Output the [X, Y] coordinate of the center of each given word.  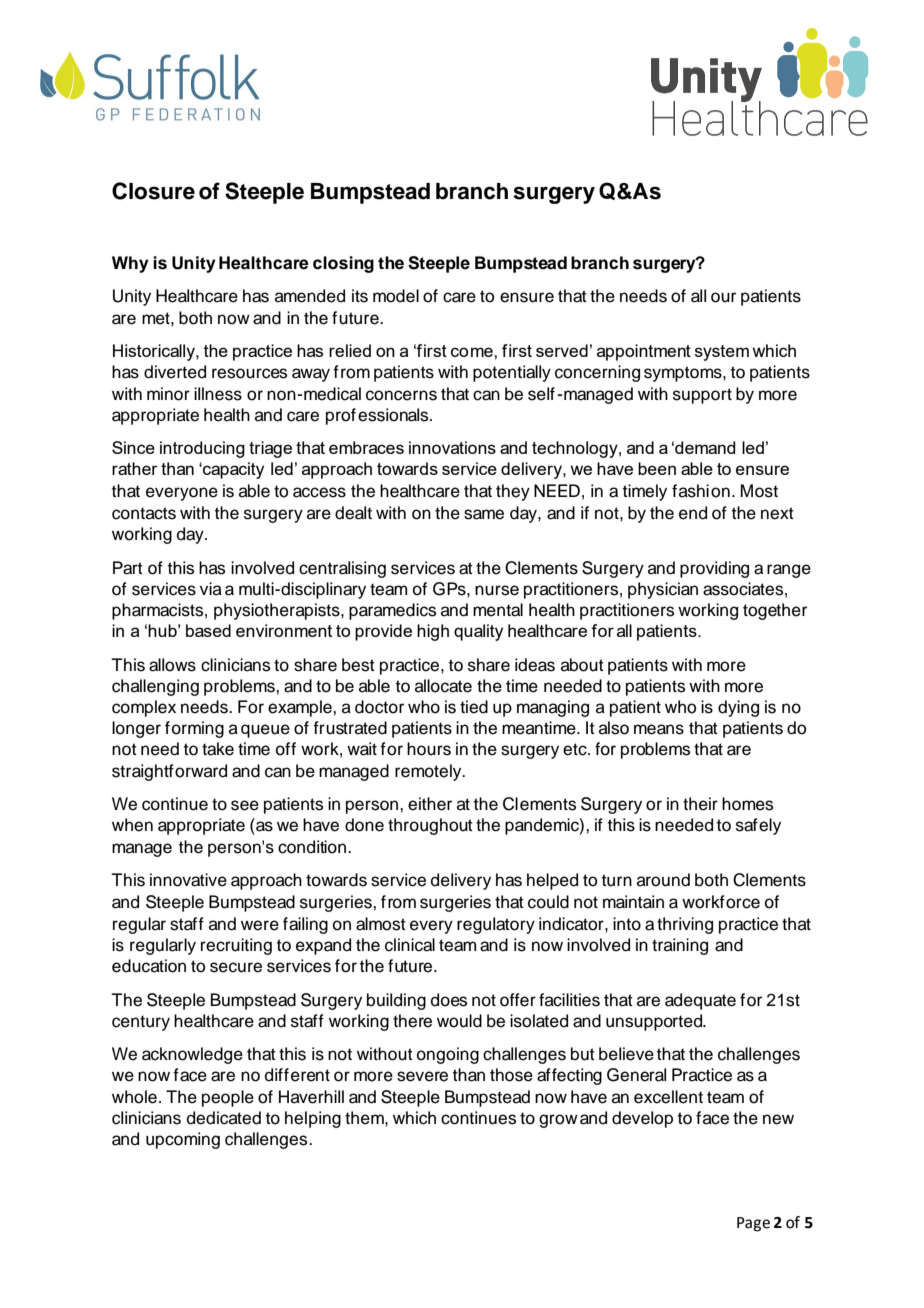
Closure [153, 191]
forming [194, 729]
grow [558, 1121]
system [722, 353]
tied [474, 707]
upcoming [183, 1140]
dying [738, 708]
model [396, 296]
